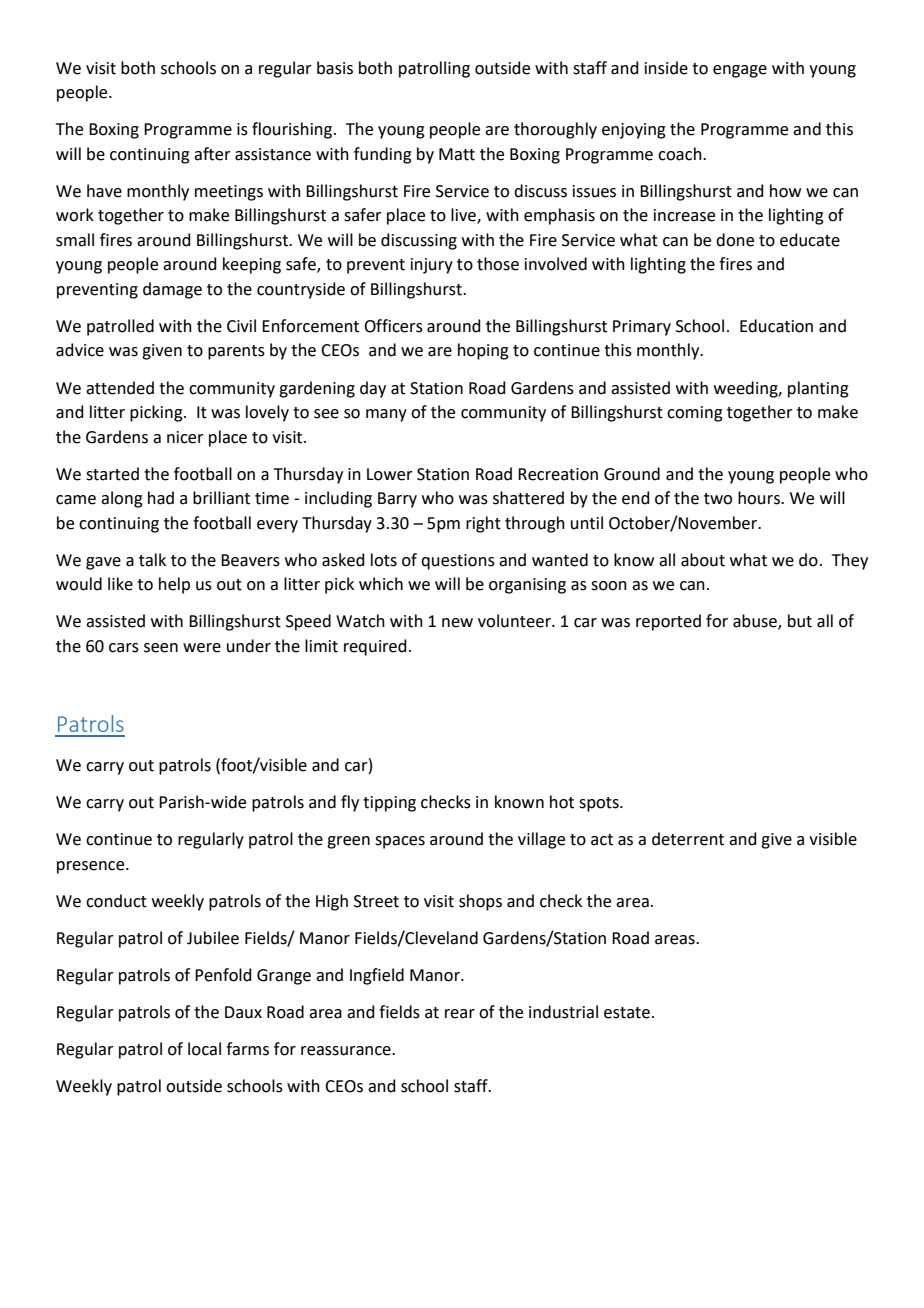  Describe the element at coordinates (457, 154) in the screenshot. I see `Matt` at that location.
